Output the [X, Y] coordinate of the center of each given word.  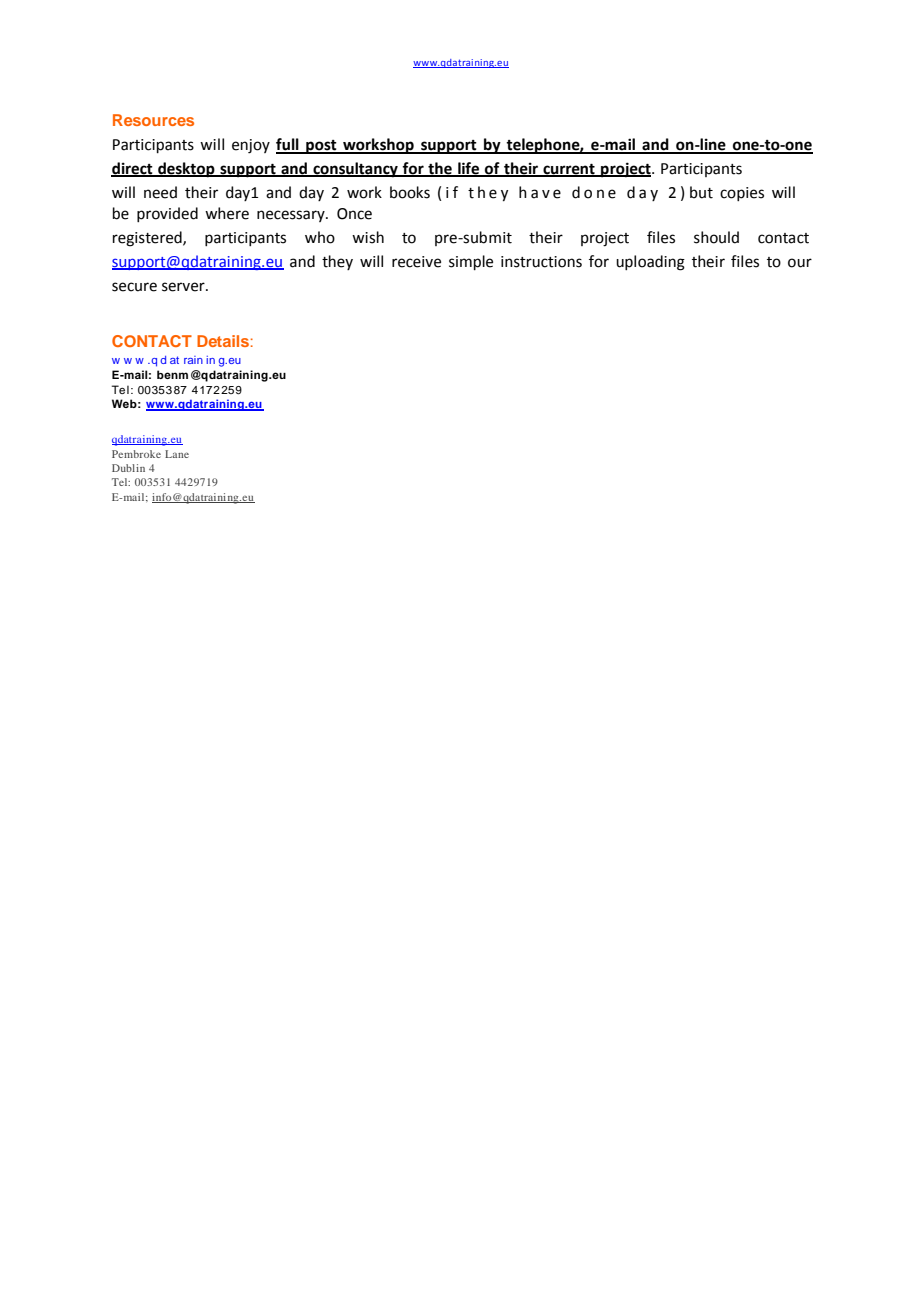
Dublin [128, 468]
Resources [153, 120]
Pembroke [136, 454]
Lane [177, 454]
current [569, 170]
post [321, 147]
